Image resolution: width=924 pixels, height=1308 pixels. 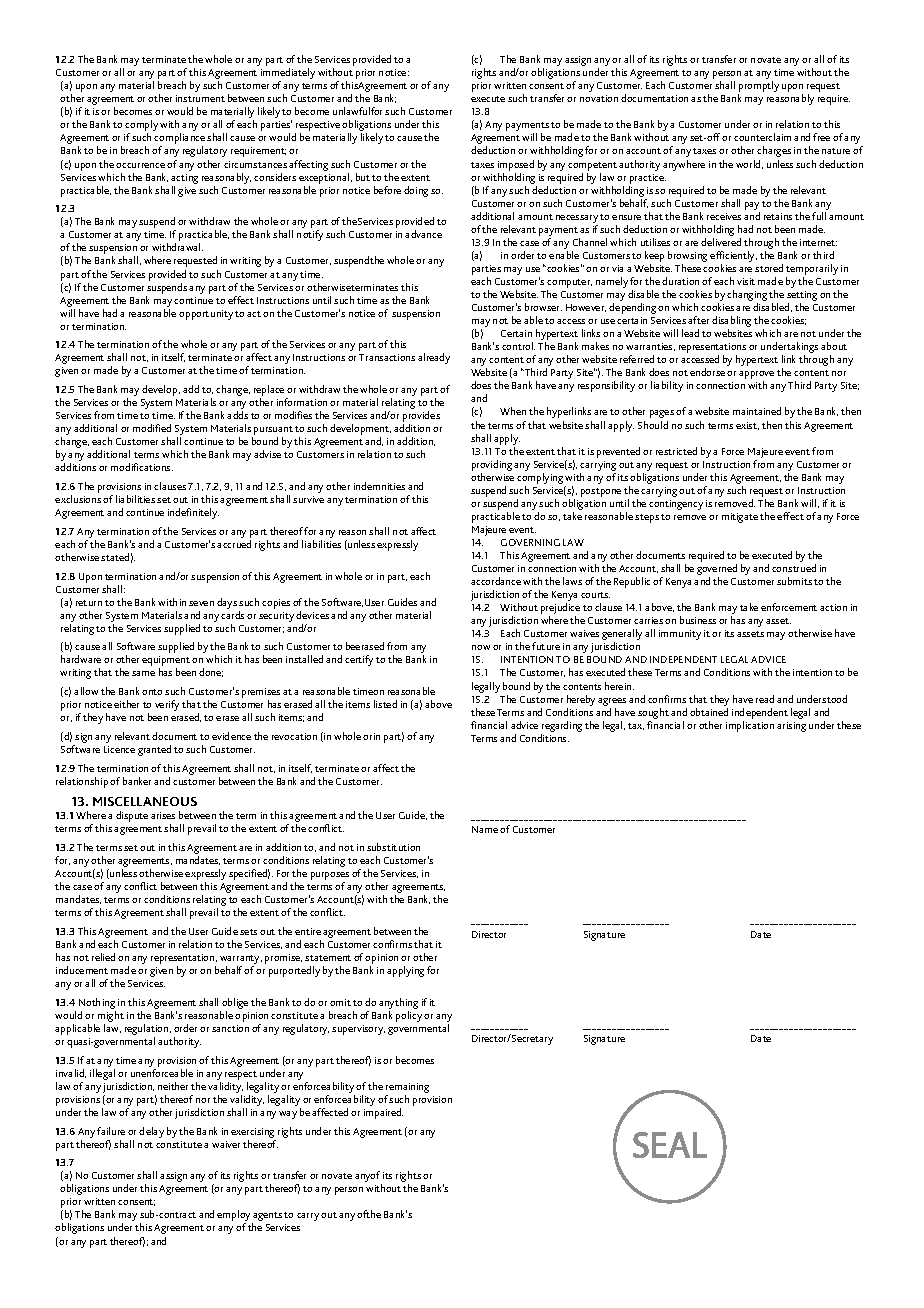 I want to click on promptly, so click(x=758, y=88).
